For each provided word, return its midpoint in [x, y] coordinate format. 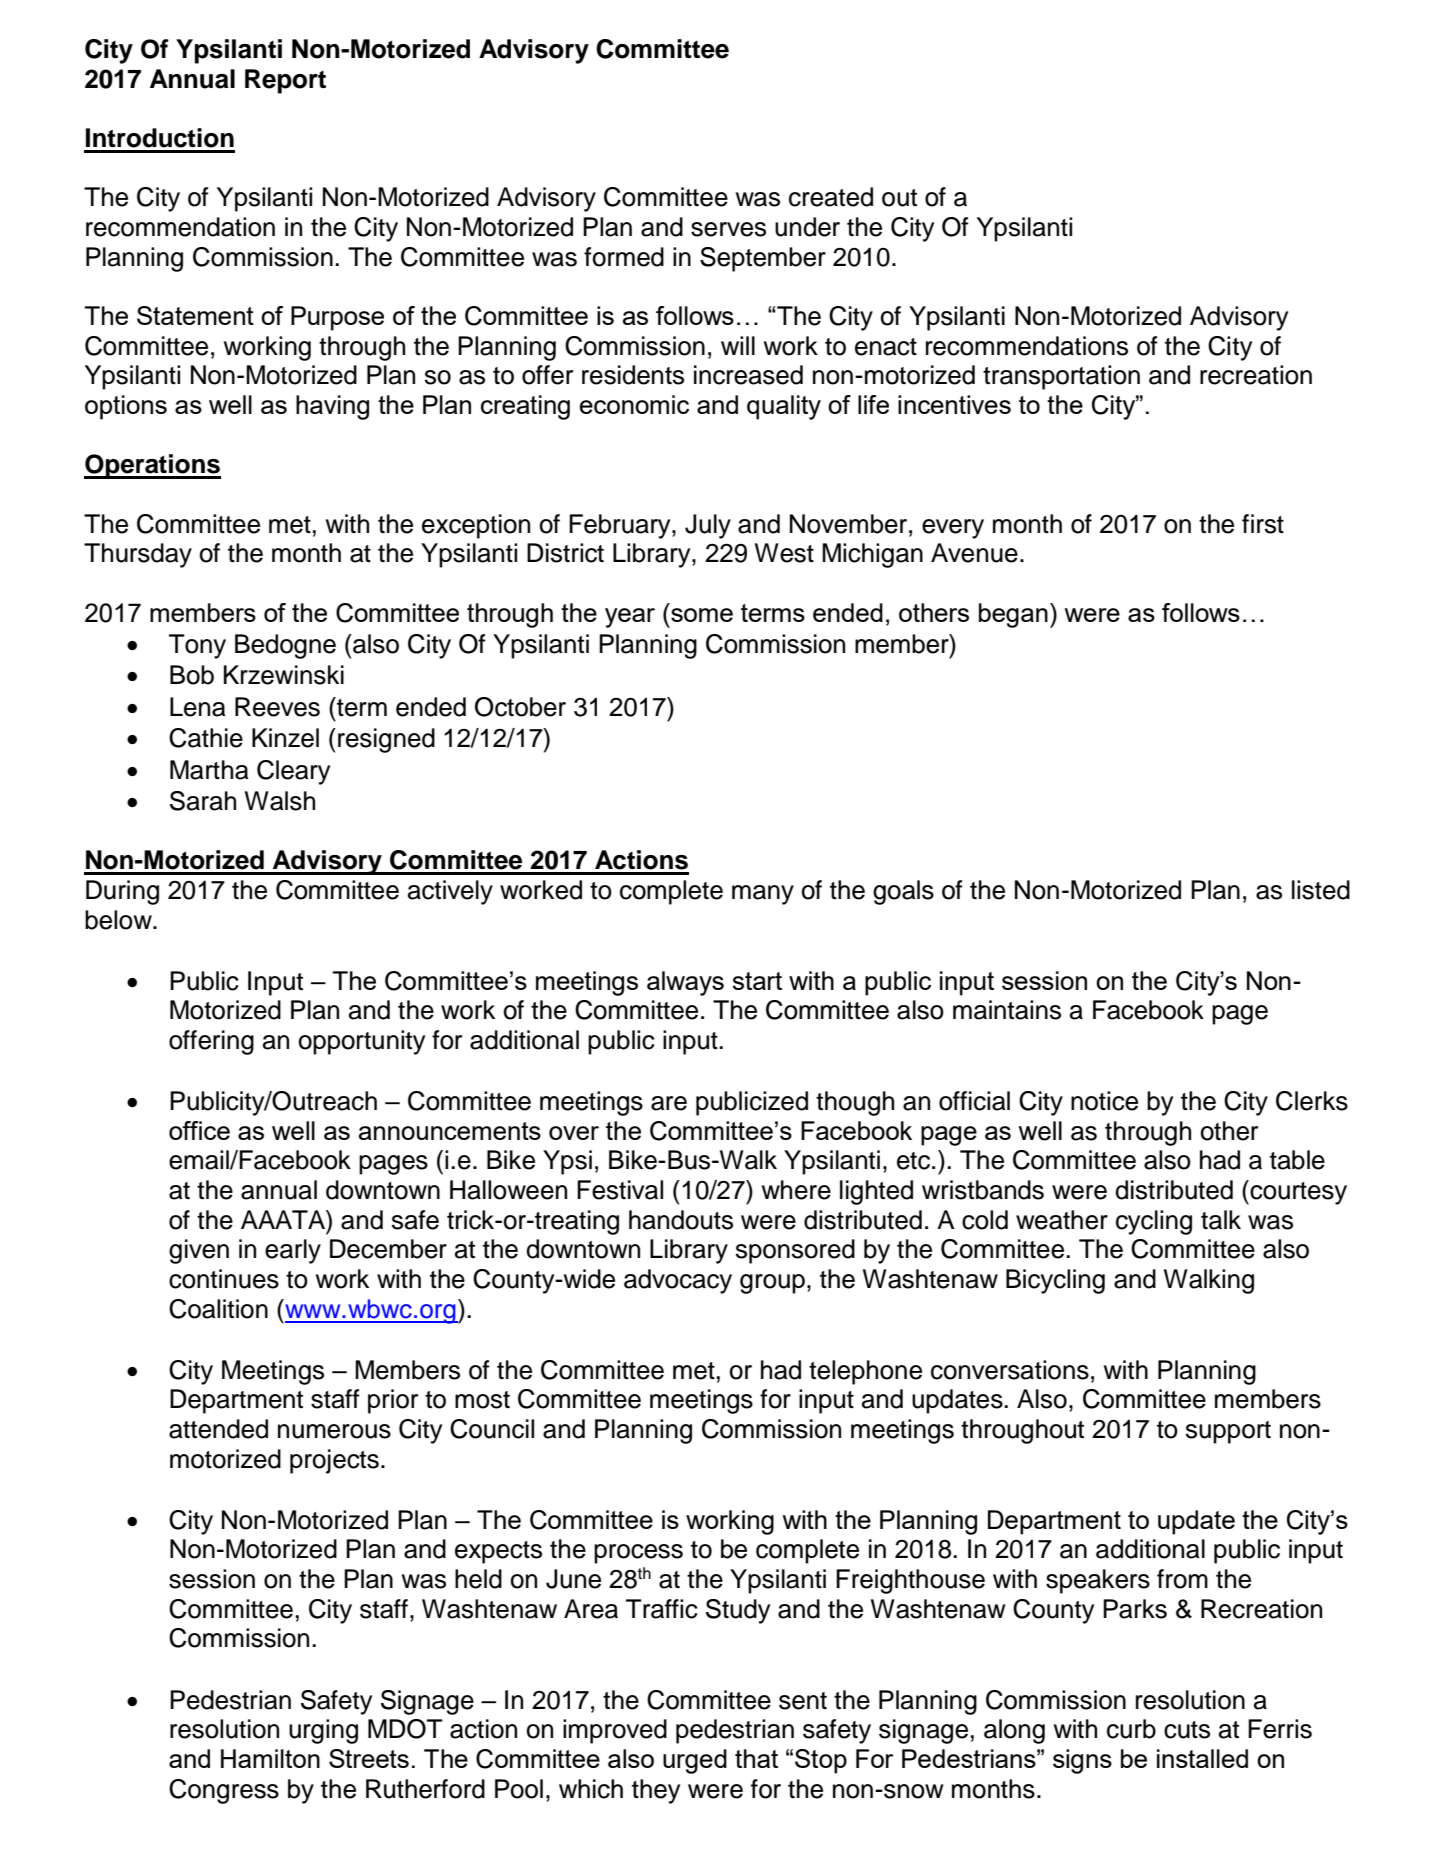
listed [1321, 890]
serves [728, 229]
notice [1104, 1101]
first [1263, 524]
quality [784, 407]
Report [285, 81]
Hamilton [270, 1758]
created [831, 197]
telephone [865, 1372]
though [855, 1103]
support [1228, 1432]
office [199, 1130]
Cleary [293, 772]
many [763, 895]
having [332, 407]
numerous [334, 1431]
